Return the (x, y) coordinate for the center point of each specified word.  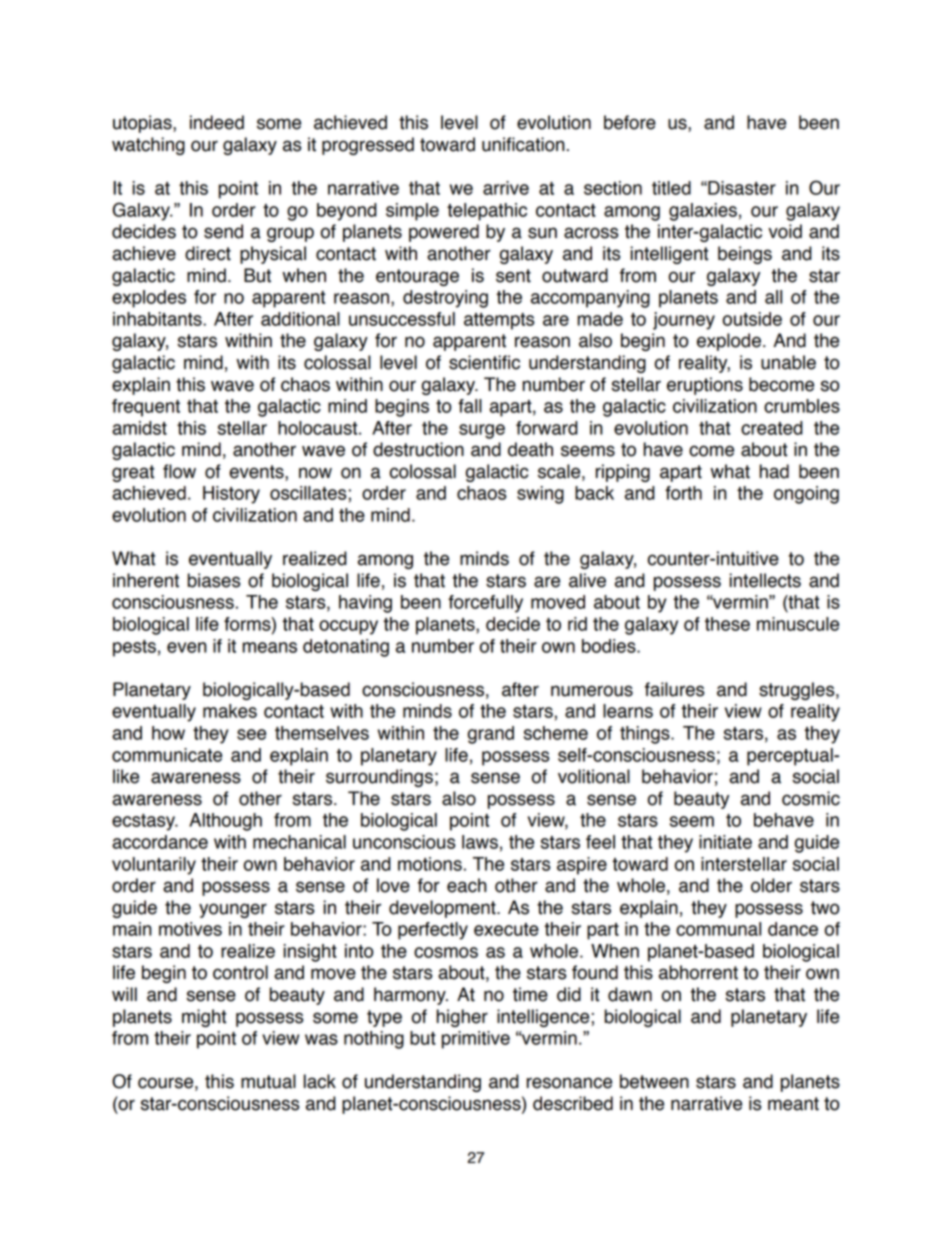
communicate (167, 755)
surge (482, 431)
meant (793, 1104)
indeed (217, 122)
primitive (476, 1040)
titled (671, 188)
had (774, 471)
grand (491, 735)
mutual (268, 1081)
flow (179, 471)
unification (523, 144)
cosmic (811, 798)
